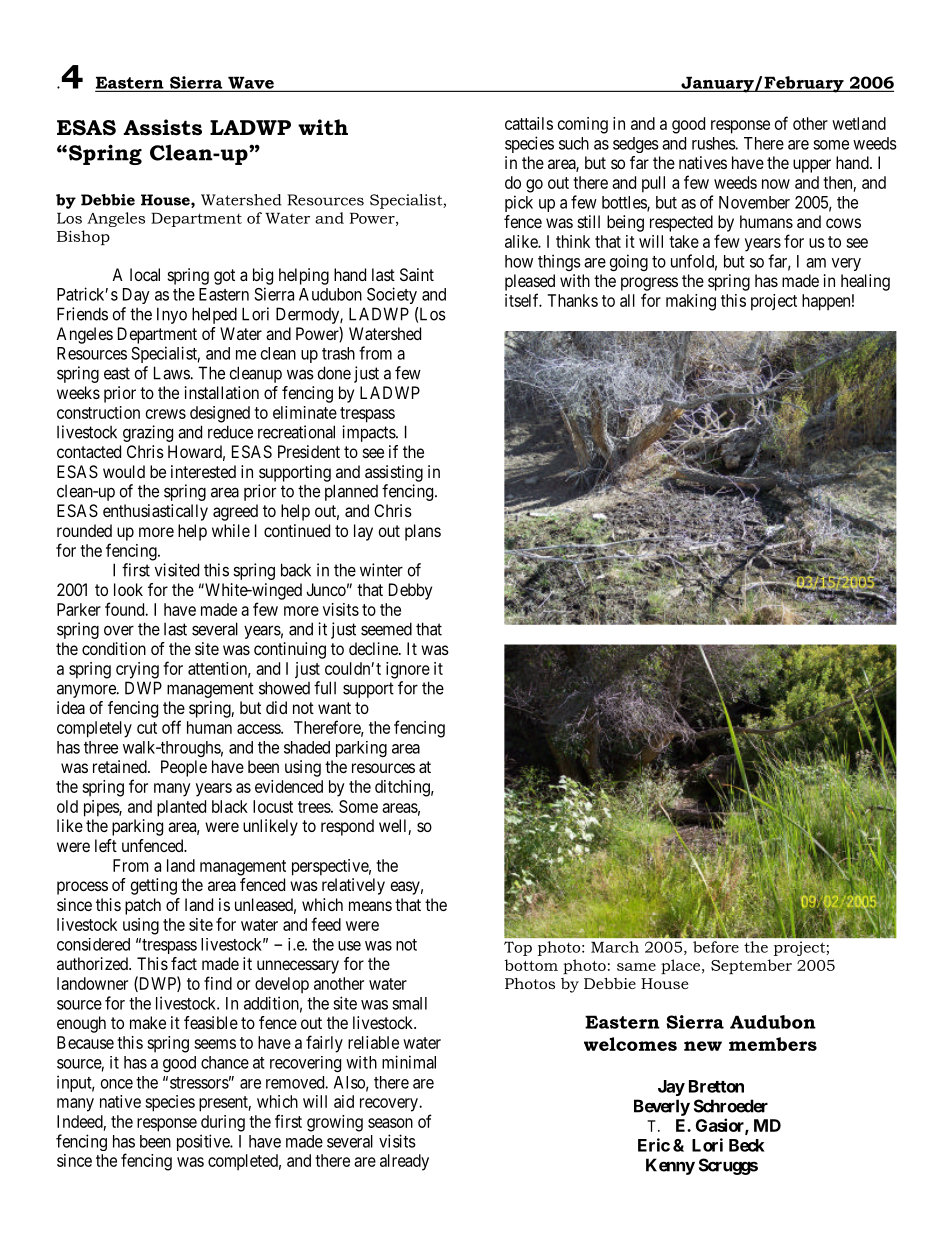 This screenshot has width=952, height=1233. What do you see at coordinates (714, 143) in the screenshot?
I see `rushes` at bounding box center [714, 143].
